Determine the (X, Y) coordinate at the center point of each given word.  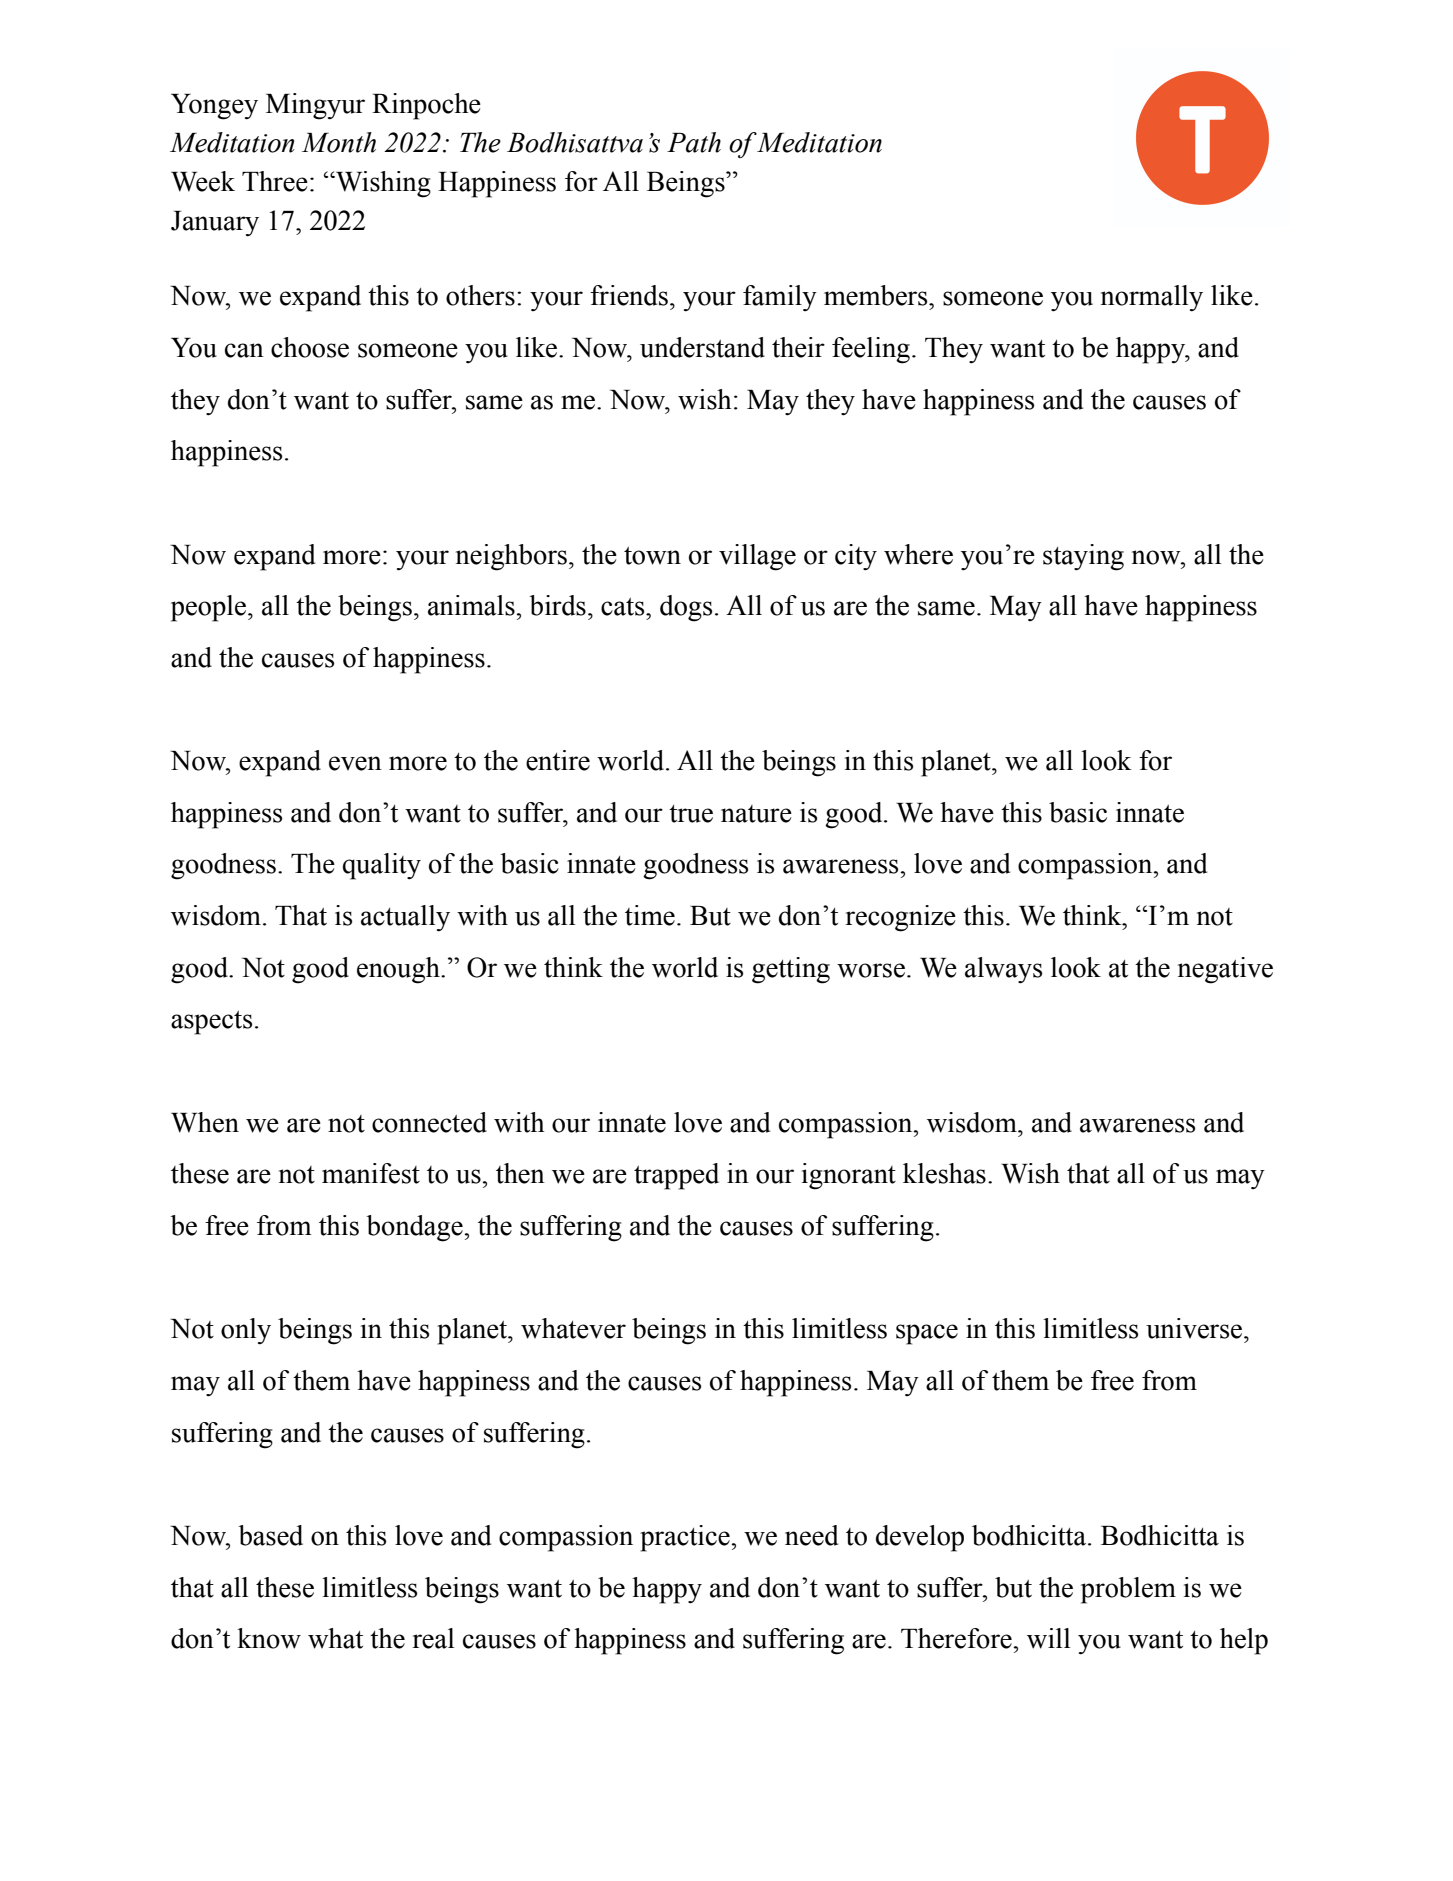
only (246, 1331)
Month (339, 142)
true (691, 814)
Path (694, 142)
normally (1152, 298)
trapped (676, 1176)
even (355, 763)
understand (702, 347)
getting (791, 970)
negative (1225, 970)
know (269, 1638)
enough (399, 970)
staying (1083, 557)
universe (1195, 1328)
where (918, 554)
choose (310, 347)
